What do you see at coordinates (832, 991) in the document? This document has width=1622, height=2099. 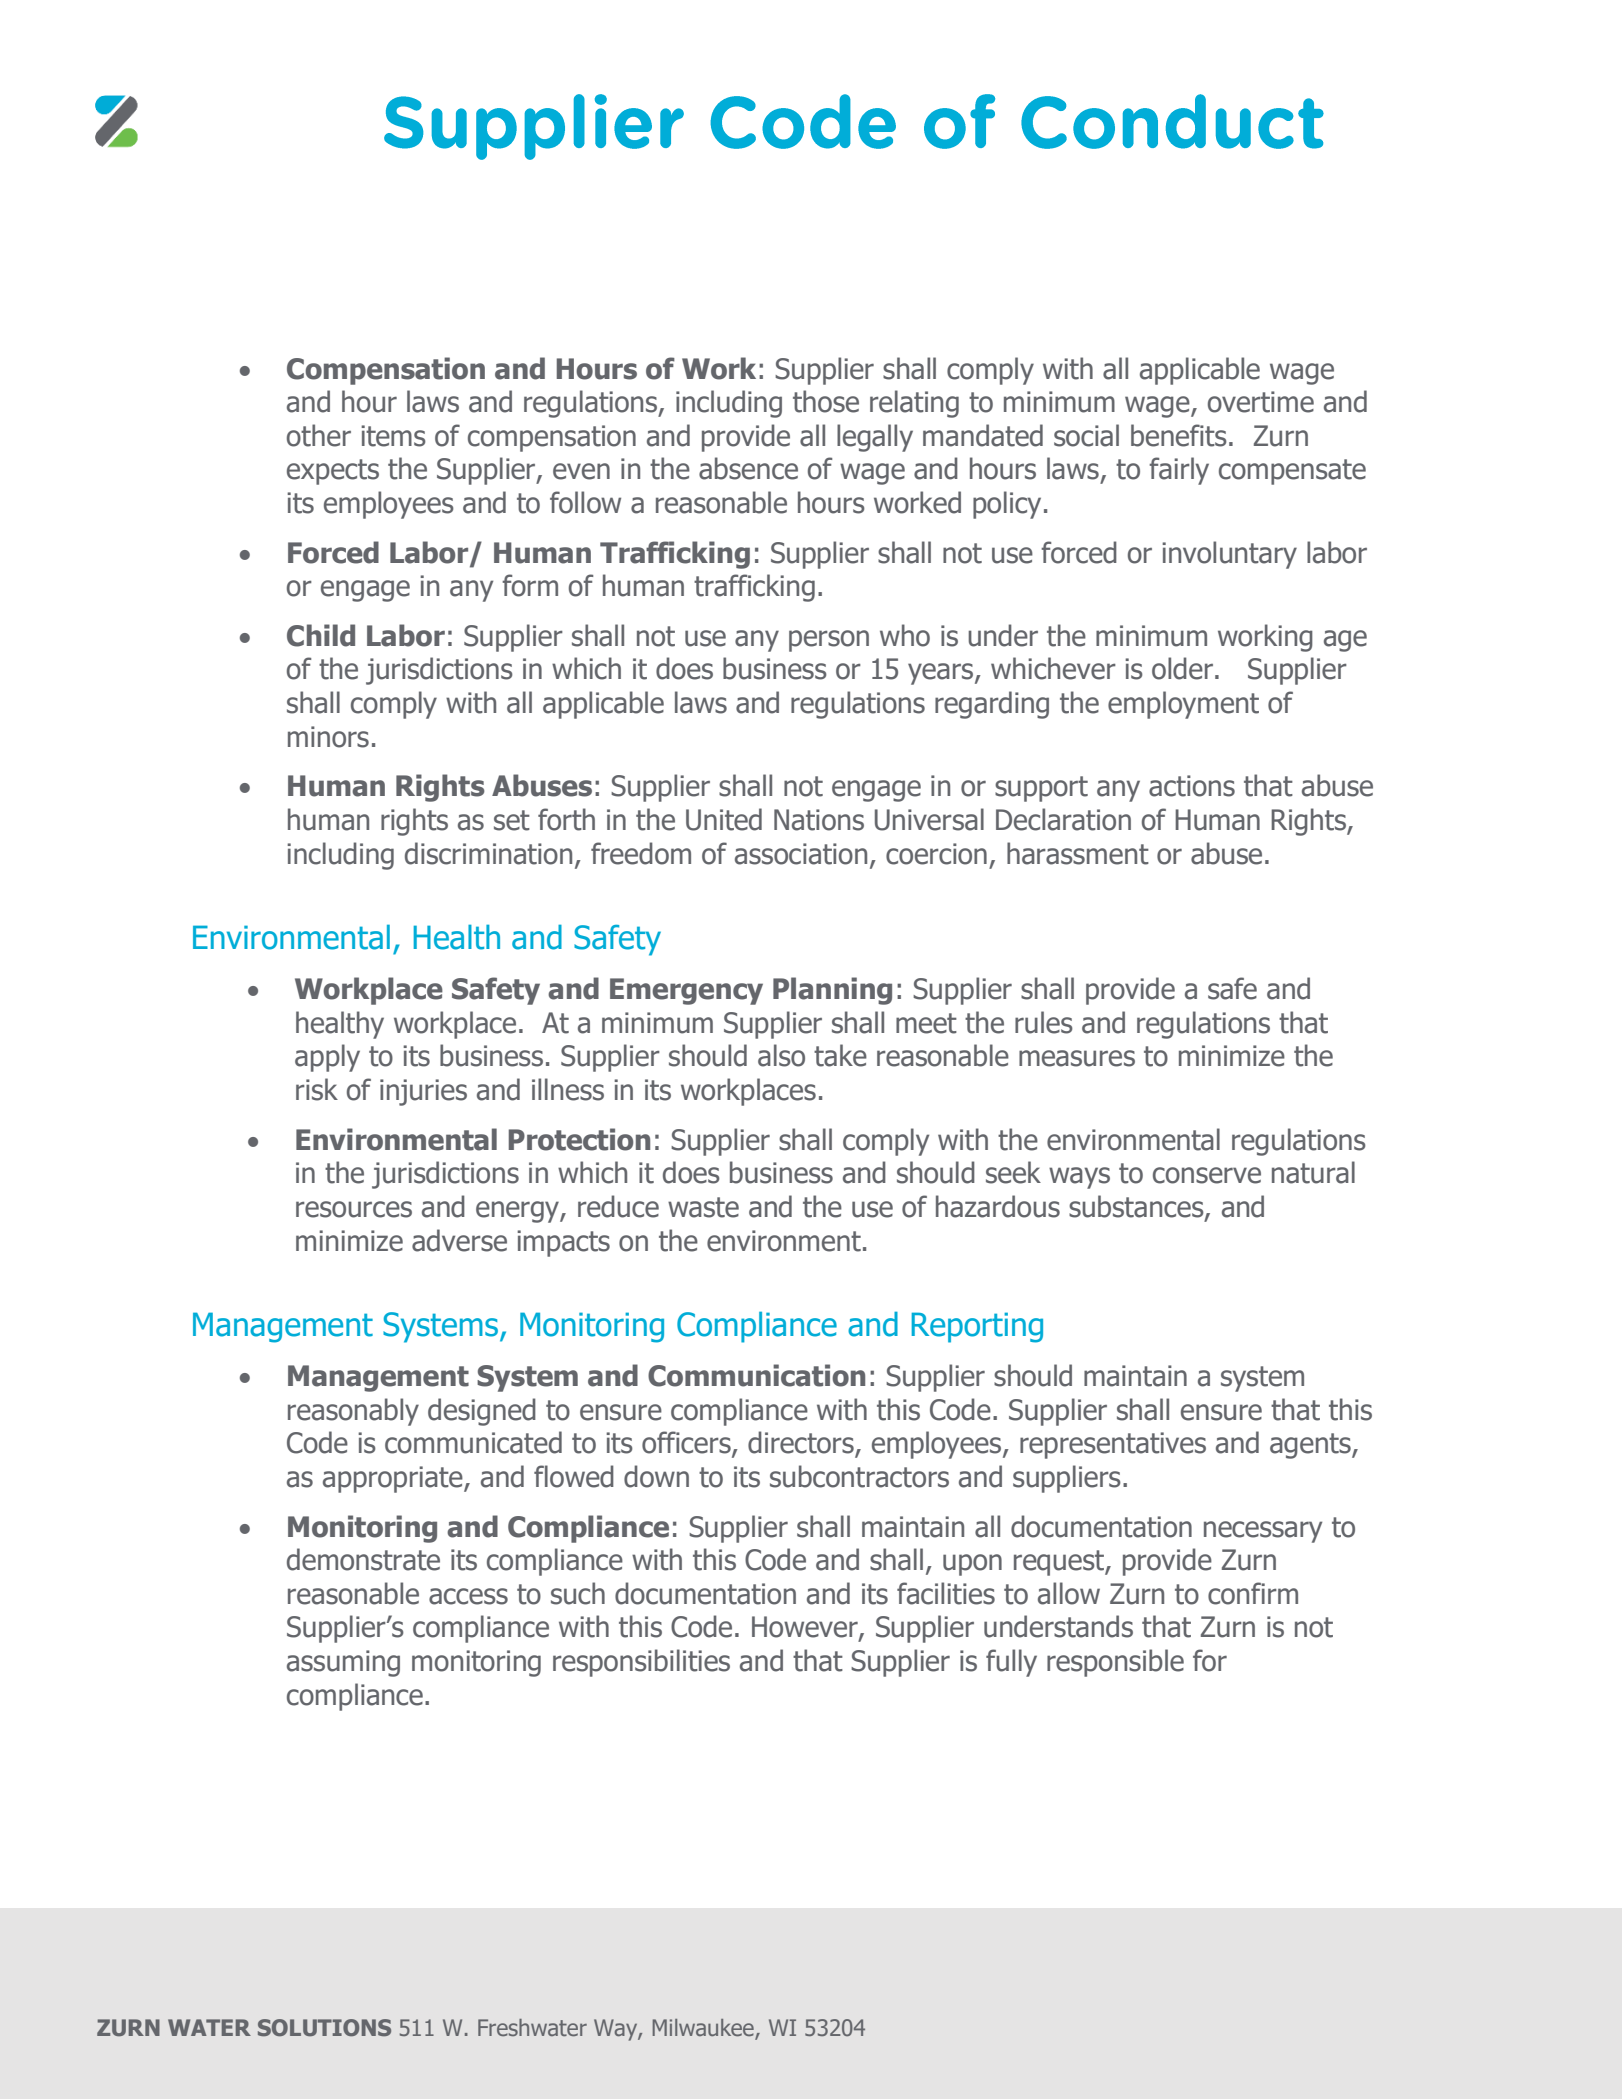 I see `Planning` at bounding box center [832, 991].
